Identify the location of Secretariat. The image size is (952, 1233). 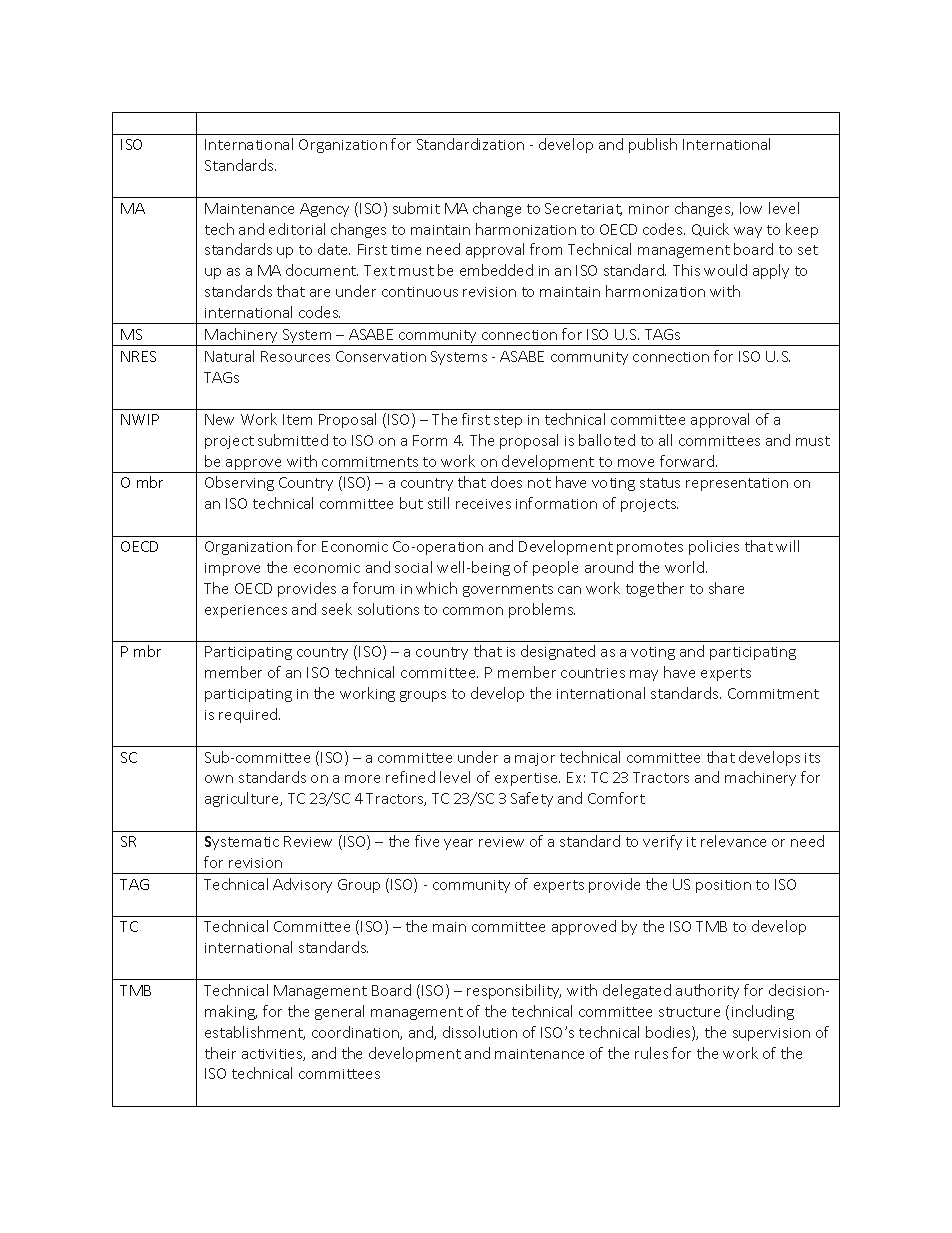
(583, 209).
